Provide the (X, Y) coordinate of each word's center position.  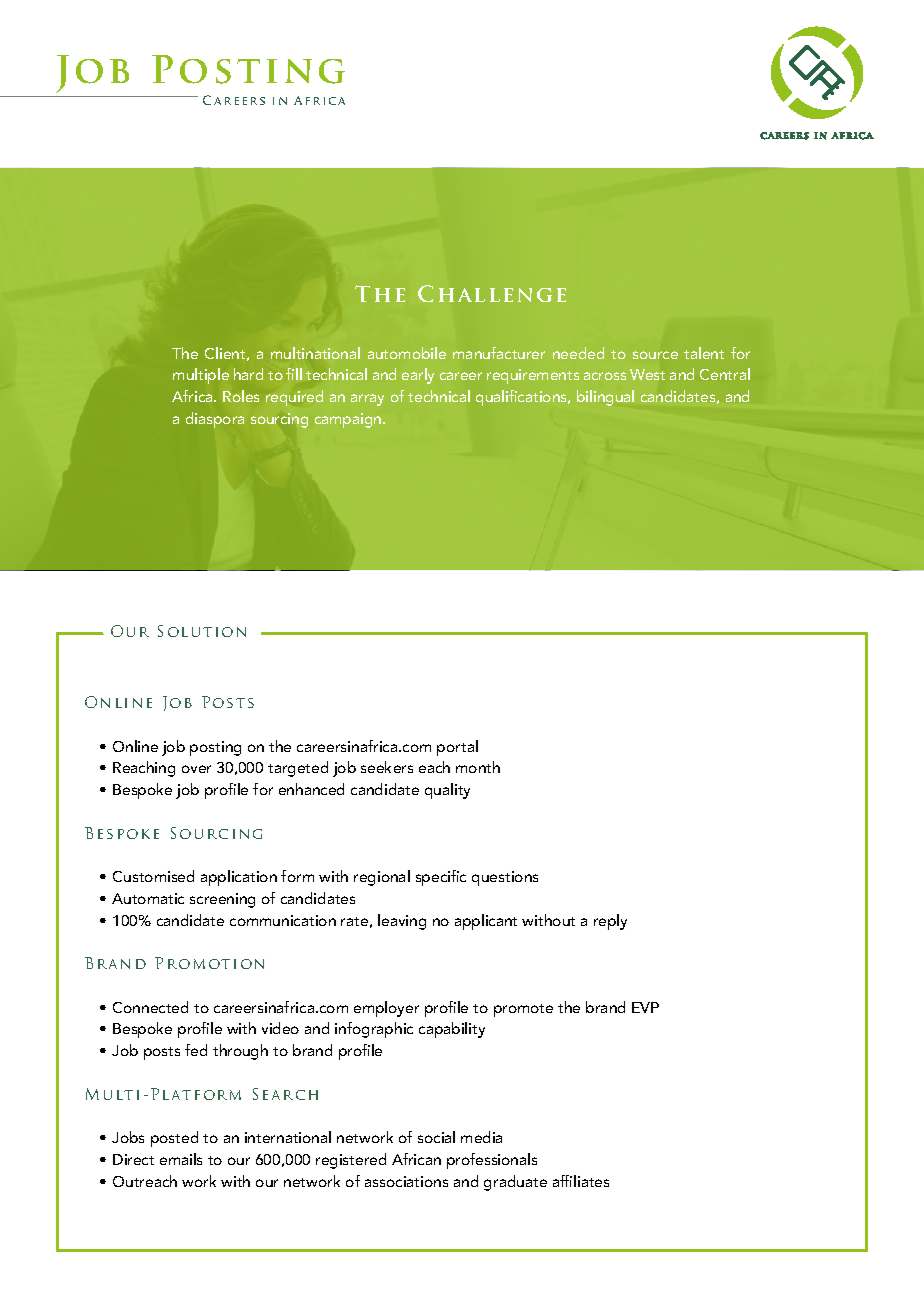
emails (181, 1159)
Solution (202, 631)
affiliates (581, 1181)
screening (222, 900)
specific (441, 878)
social (436, 1137)
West (647, 374)
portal (457, 748)
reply (610, 922)
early (418, 376)
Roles (241, 396)
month (478, 767)
